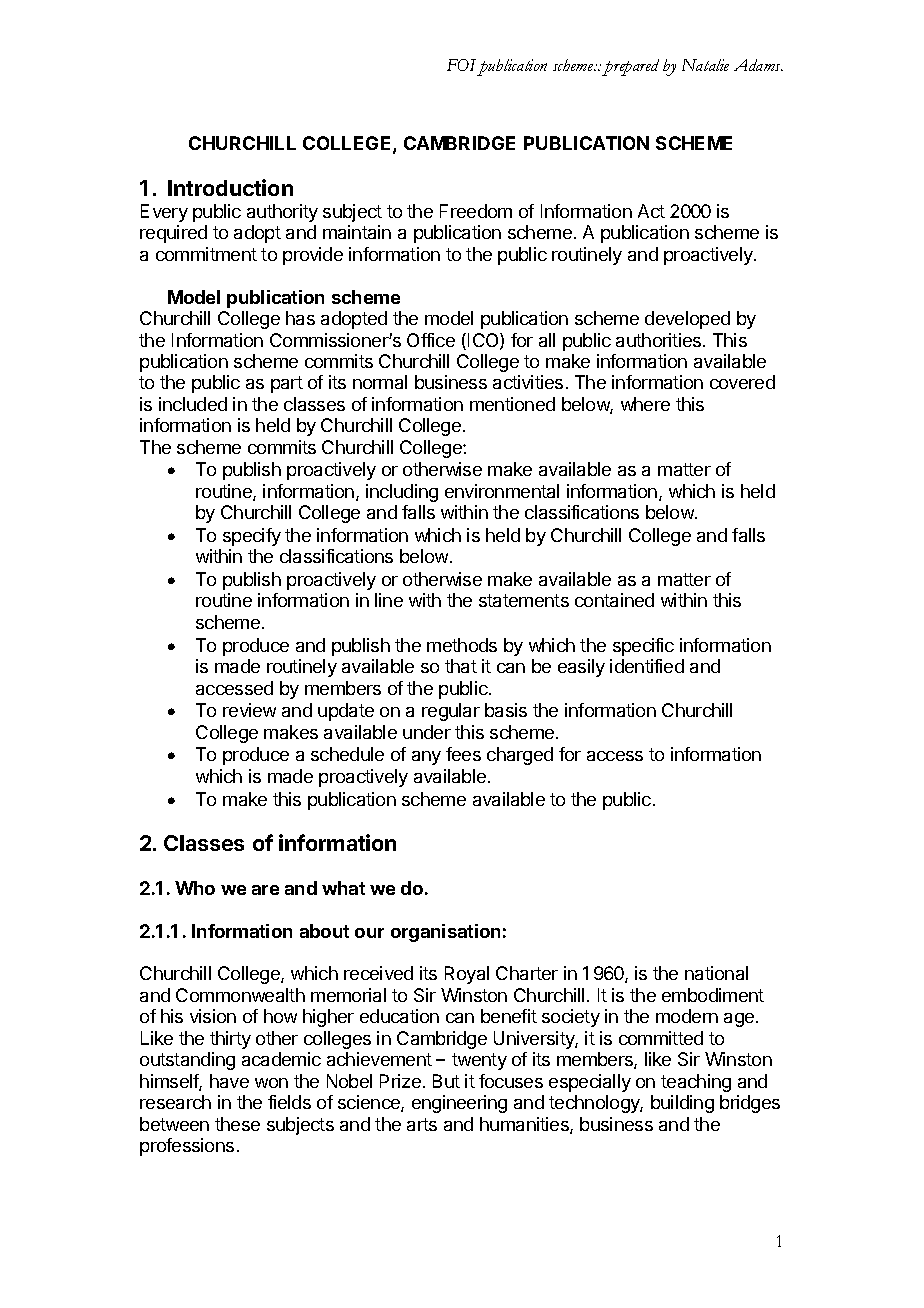 This image has height=1308, width=924. I want to click on Introduction, so click(230, 187).
